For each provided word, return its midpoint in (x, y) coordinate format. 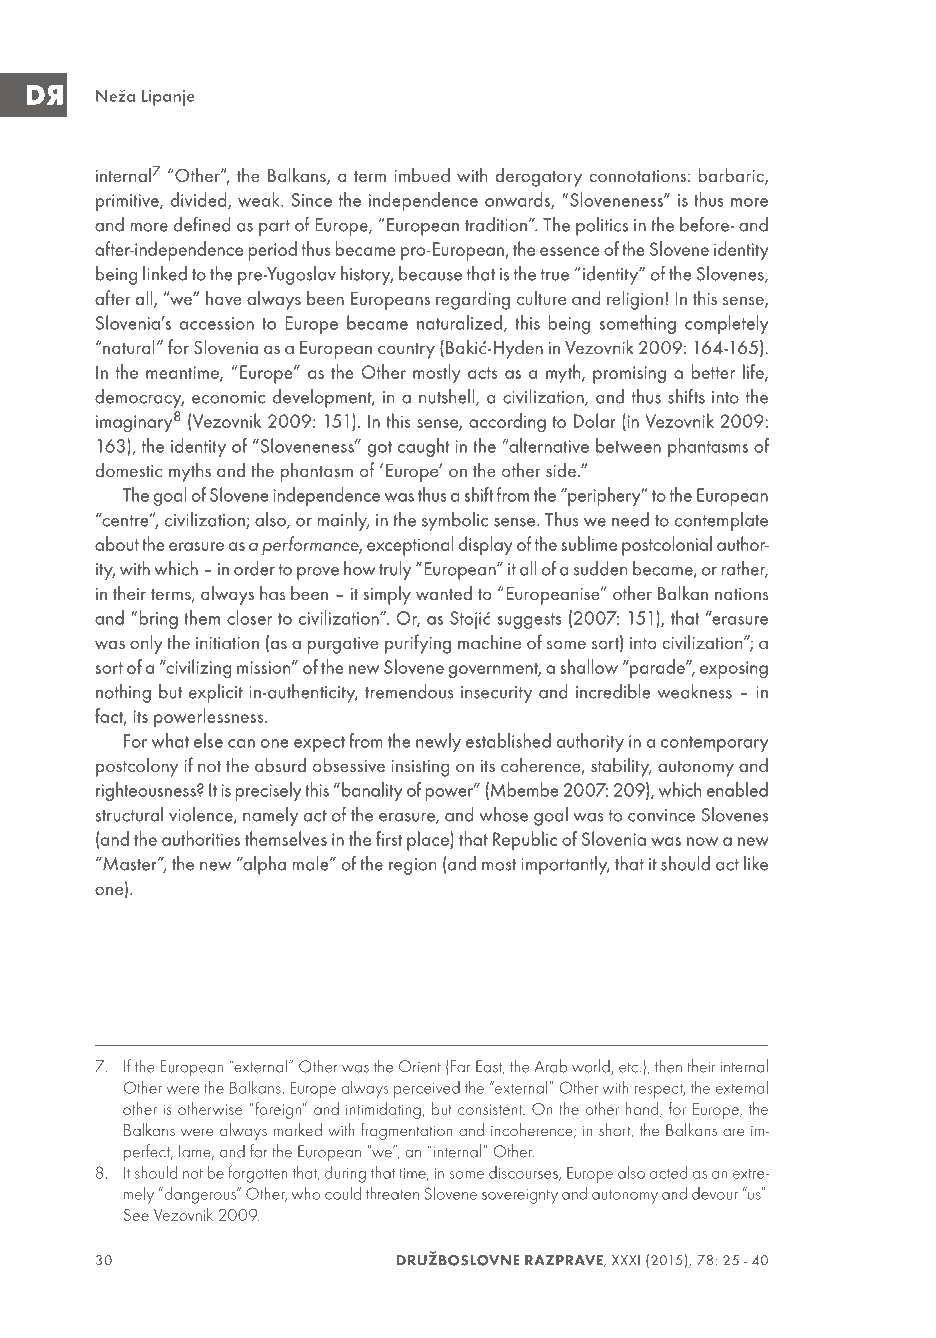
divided (200, 200)
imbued (422, 174)
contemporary (715, 744)
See (136, 1215)
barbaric (732, 176)
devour (715, 1193)
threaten (392, 1193)
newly (438, 742)
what (170, 740)
